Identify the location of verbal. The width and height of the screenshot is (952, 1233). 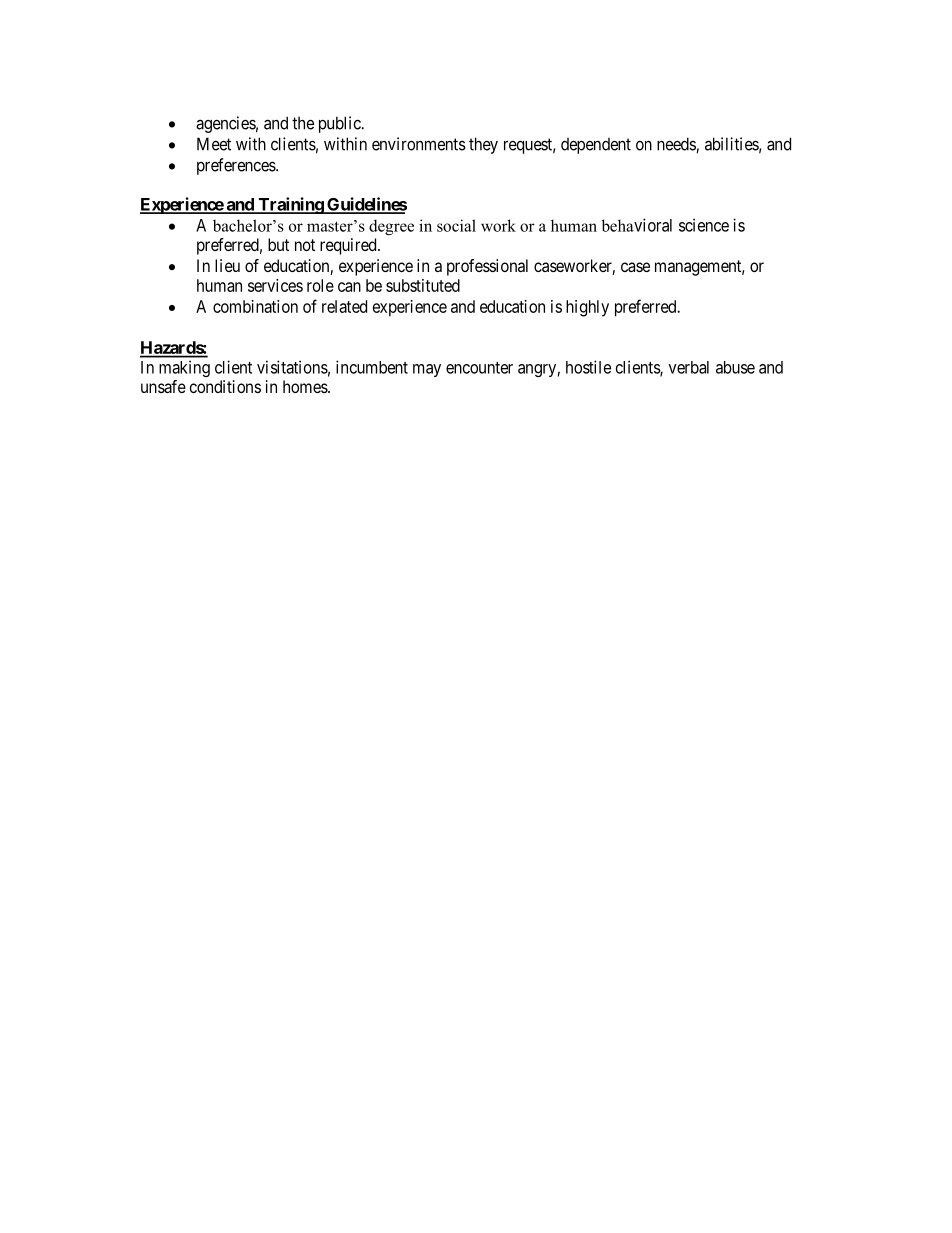
(689, 367).
